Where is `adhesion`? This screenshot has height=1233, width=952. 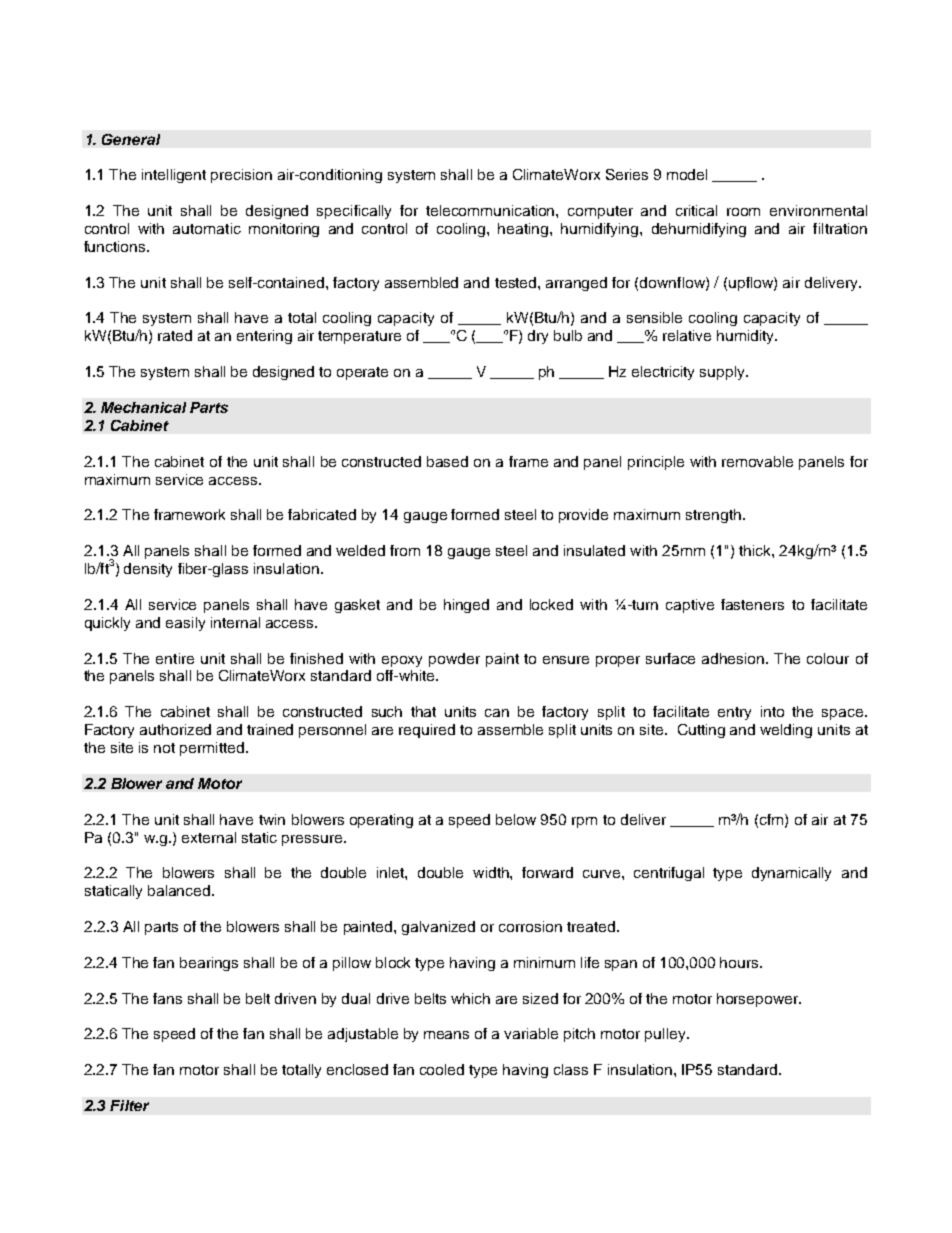
adhesion is located at coordinates (734, 658).
